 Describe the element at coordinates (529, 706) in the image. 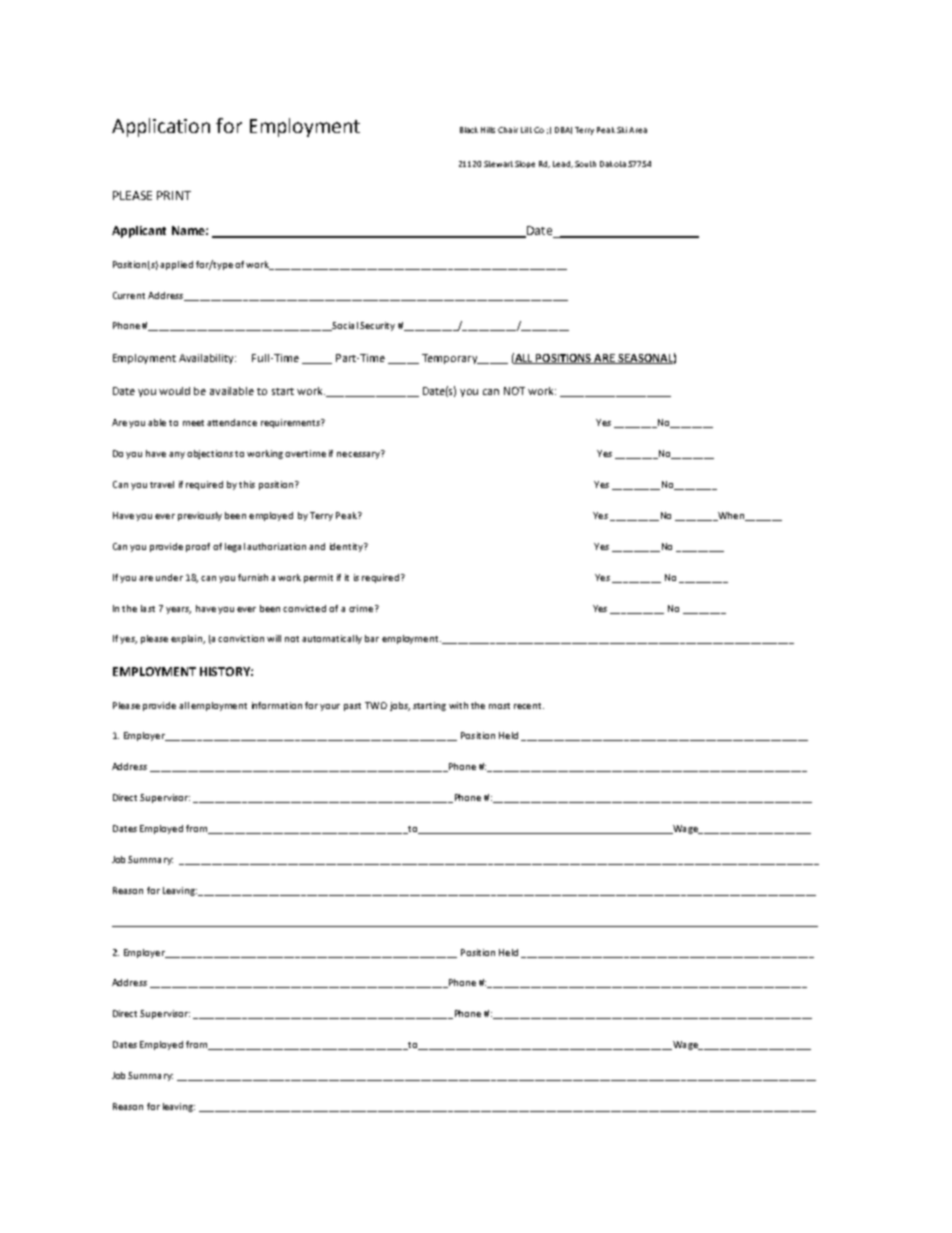

I see `recent` at that location.
